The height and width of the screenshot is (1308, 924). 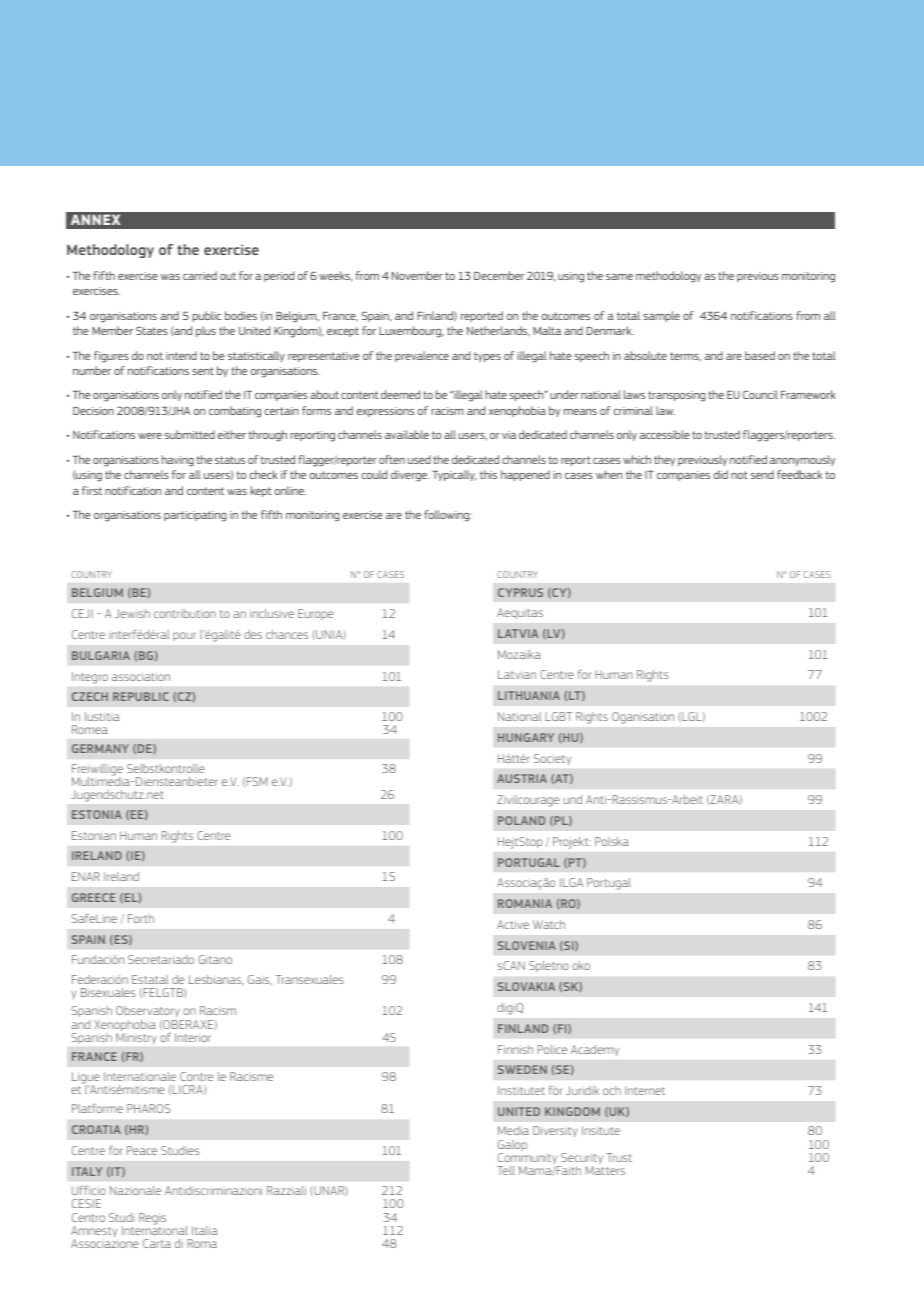 What do you see at coordinates (152, 330) in the screenshot?
I see `States` at bounding box center [152, 330].
